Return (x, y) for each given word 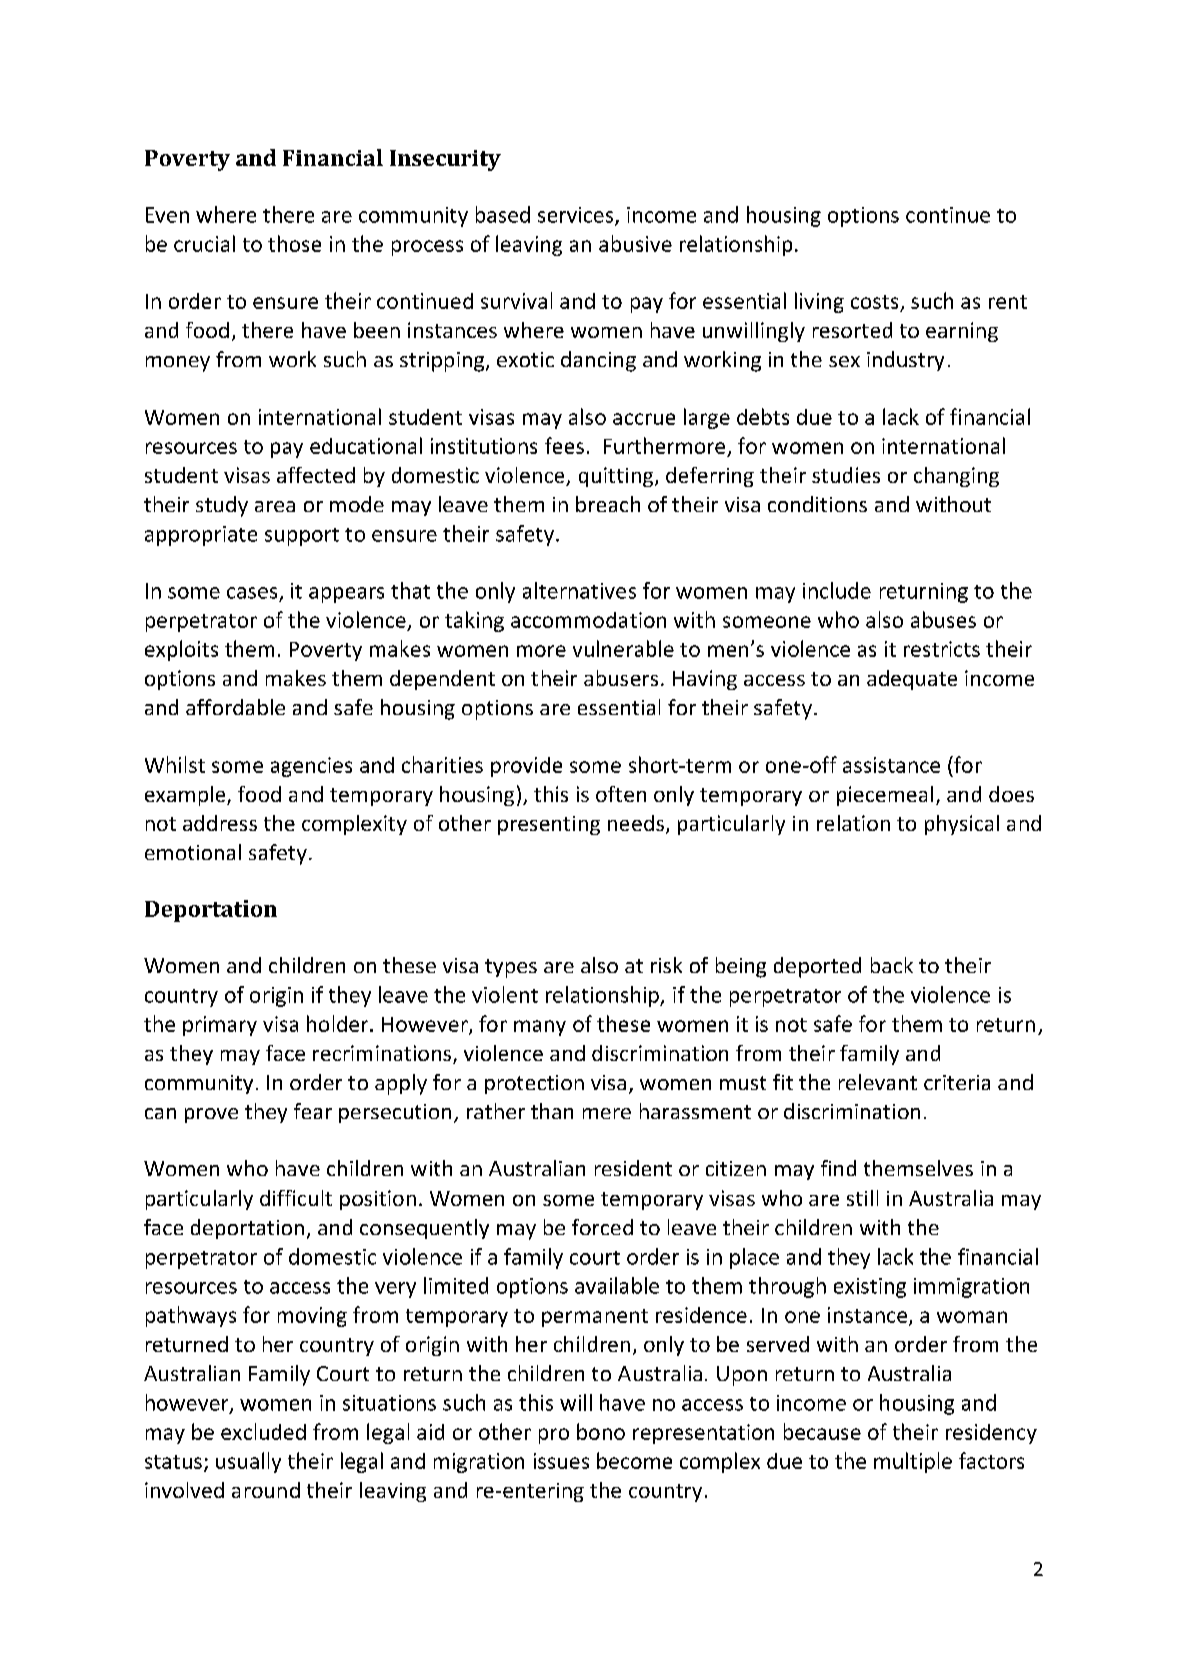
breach (608, 504)
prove (211, 1115)
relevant (878, 1082)
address (220, 823)
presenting (549, 825)
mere (607, 1113)
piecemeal (885, 796)
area (275, 506)
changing (956, 477)
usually (248, 1462)
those (294, 243)
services (577, 216)
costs (874, 302)
